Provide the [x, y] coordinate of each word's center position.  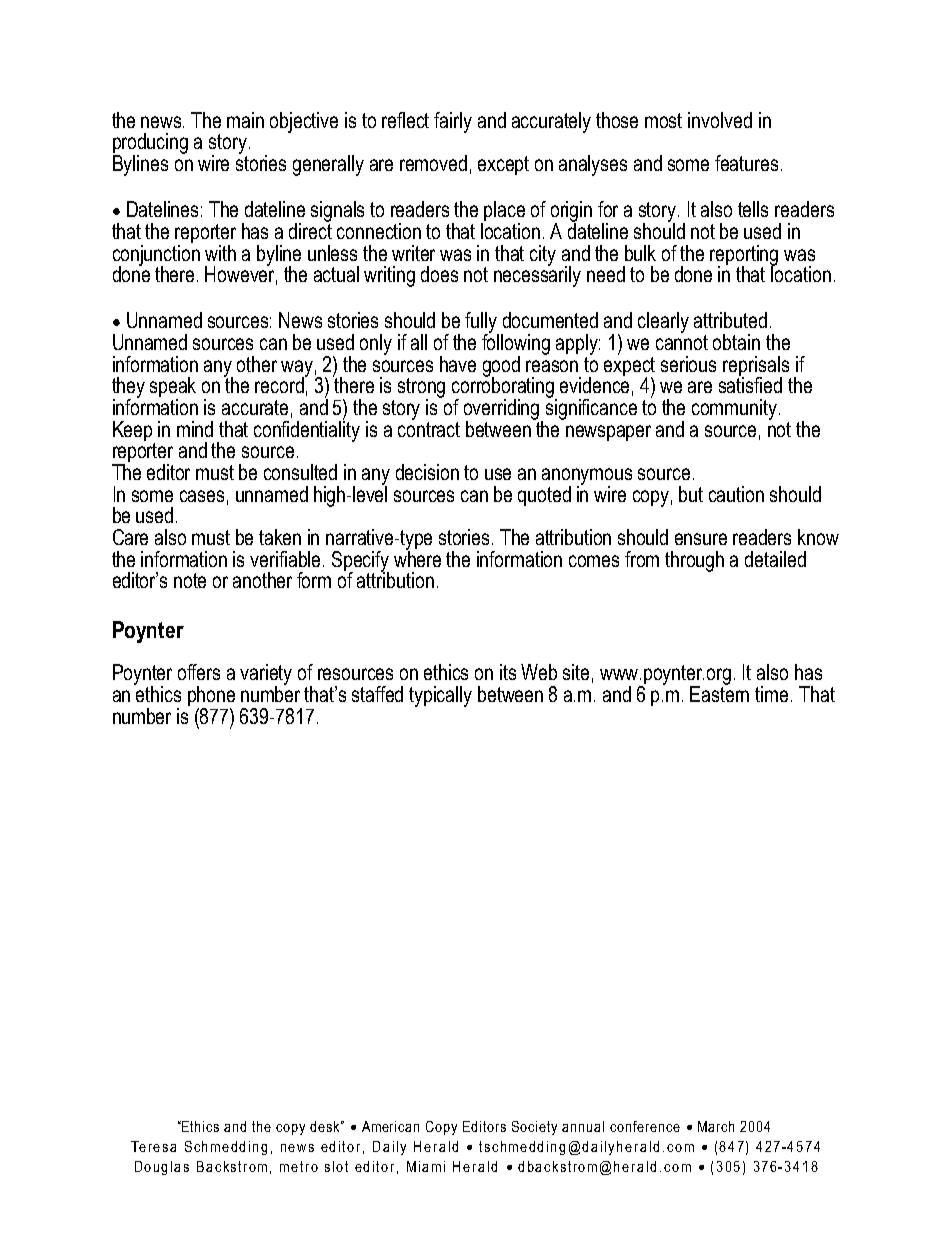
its [508, 672]
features [746, 163]
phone [211, 697]
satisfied [750, 384]
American [390, 1126]
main [245, 120]
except [503, 165]
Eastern [719, 693]
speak [173, 388]
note [190, 580]
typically [440, 696]
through [694, 561]
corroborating [504, 387]
